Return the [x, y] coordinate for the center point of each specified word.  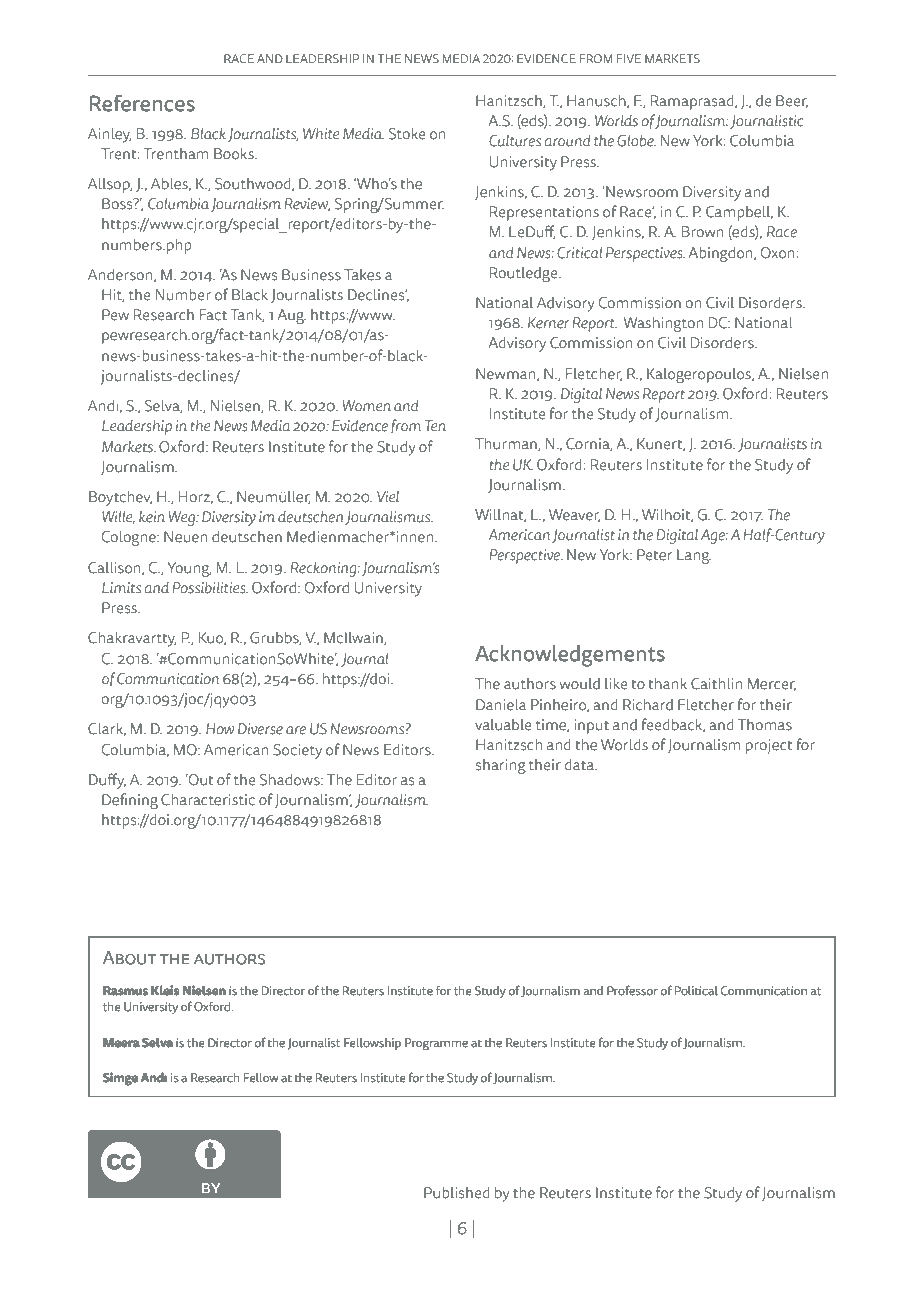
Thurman [507, 444]
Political [696, 990]
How [220, 729]
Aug [291, 316]
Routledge [525, 274]
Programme [436, 1044]
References [142, 103]
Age [714, 536]
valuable [503, 725]
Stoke [407, 134]
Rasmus [125, 991]
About [129, 958]
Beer [792, 101]
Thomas [765, 725]
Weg [183, 518]
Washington [663, 324]
